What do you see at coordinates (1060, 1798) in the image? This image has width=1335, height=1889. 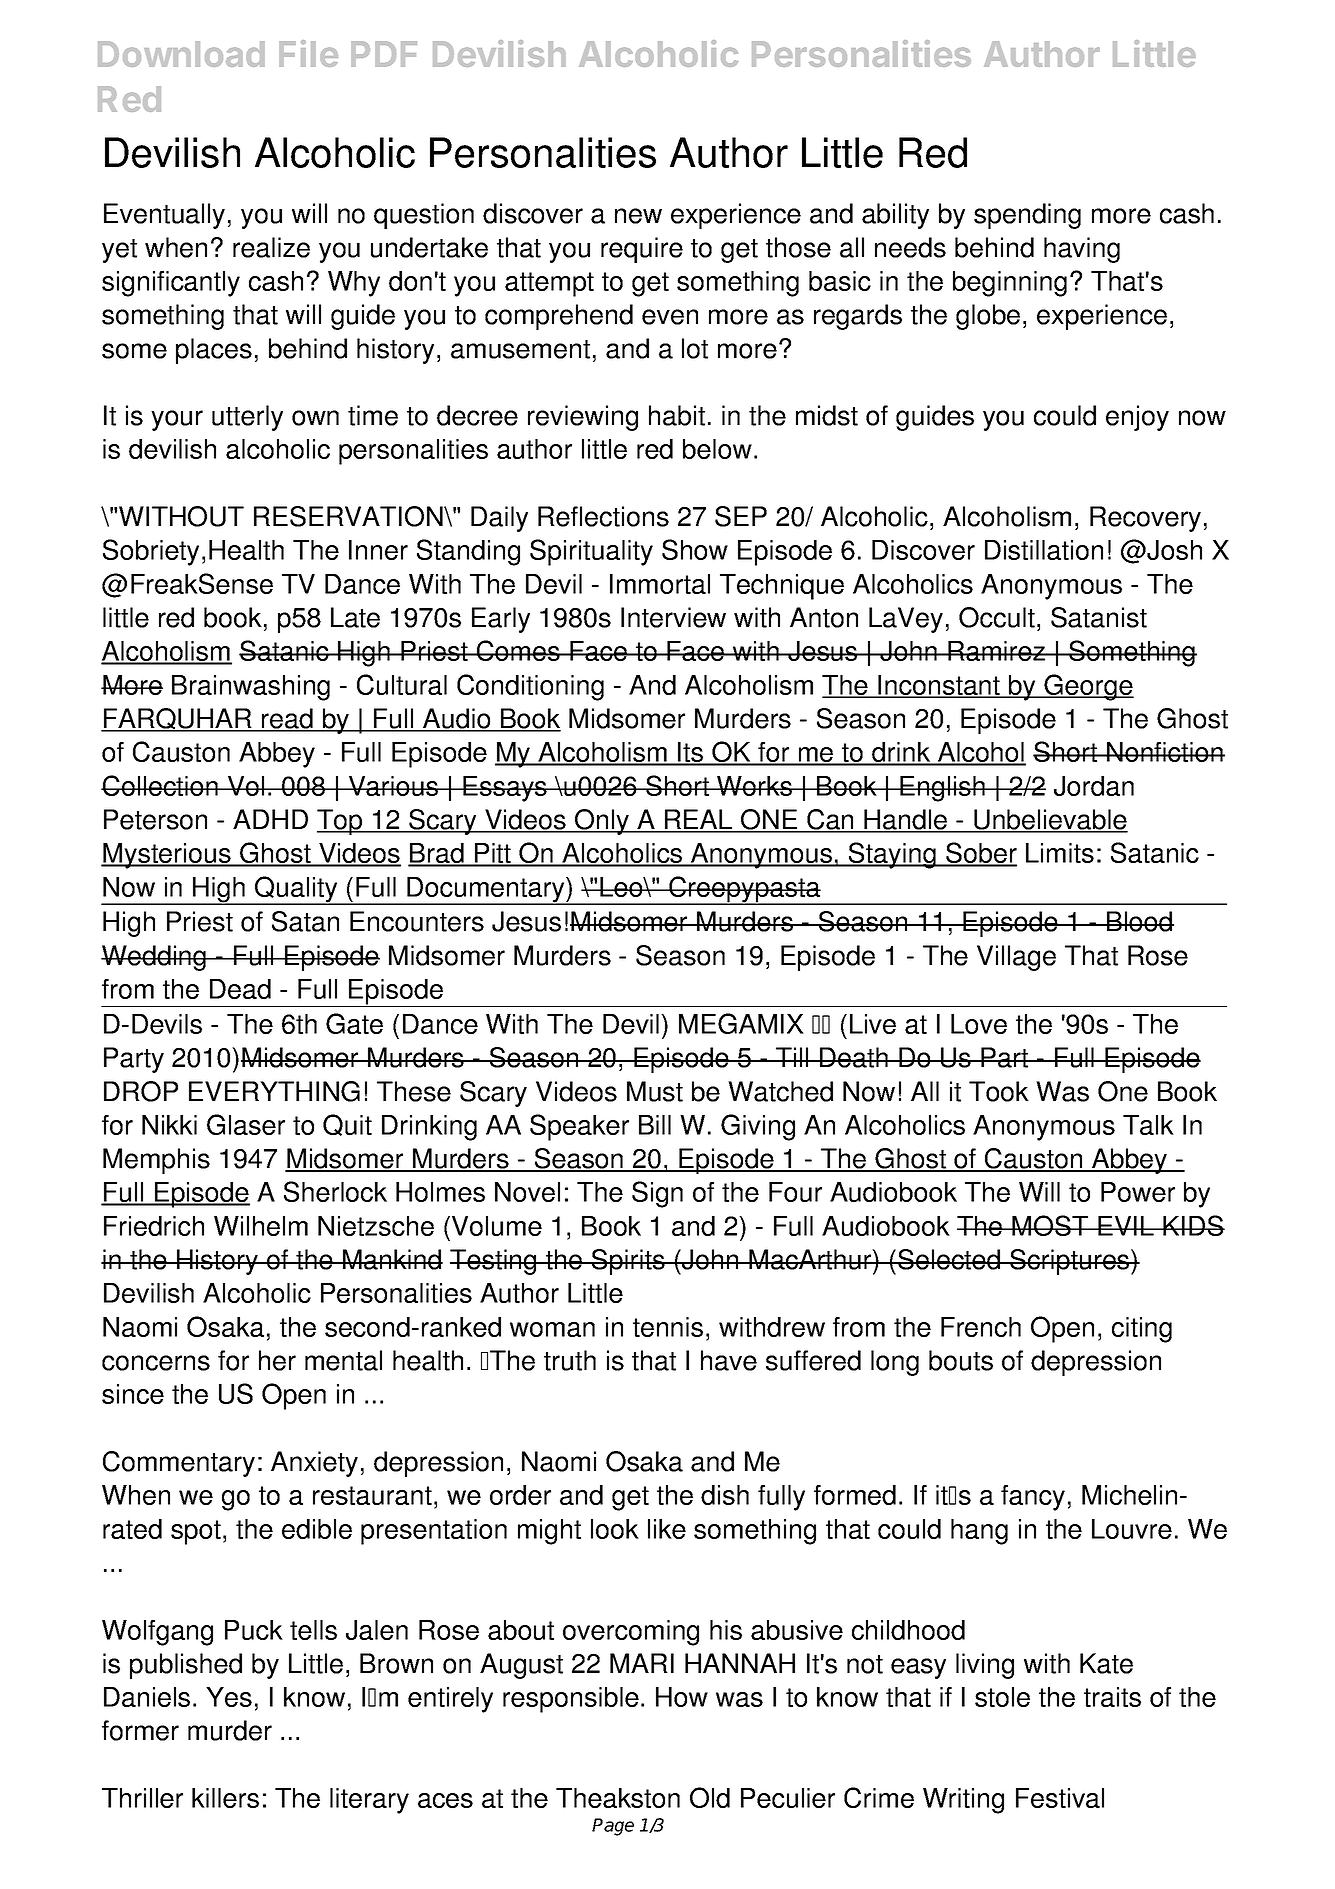 I see `Festival` at bounding box center [1060, 1798].
